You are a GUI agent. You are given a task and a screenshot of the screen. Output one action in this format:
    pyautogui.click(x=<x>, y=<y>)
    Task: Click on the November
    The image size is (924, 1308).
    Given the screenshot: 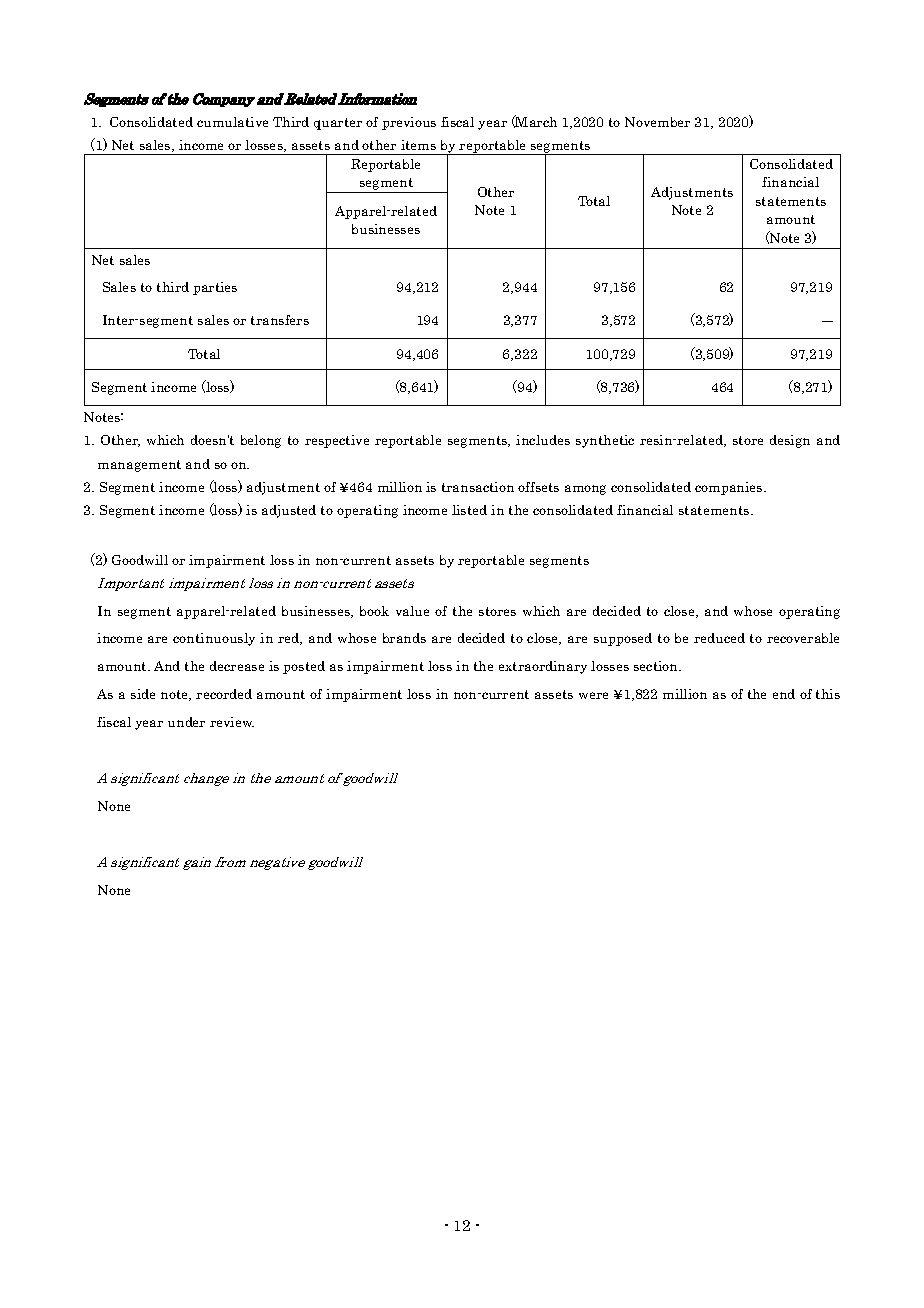 What is the action you would take?
    pyautogui.click(x=657, y=122)
